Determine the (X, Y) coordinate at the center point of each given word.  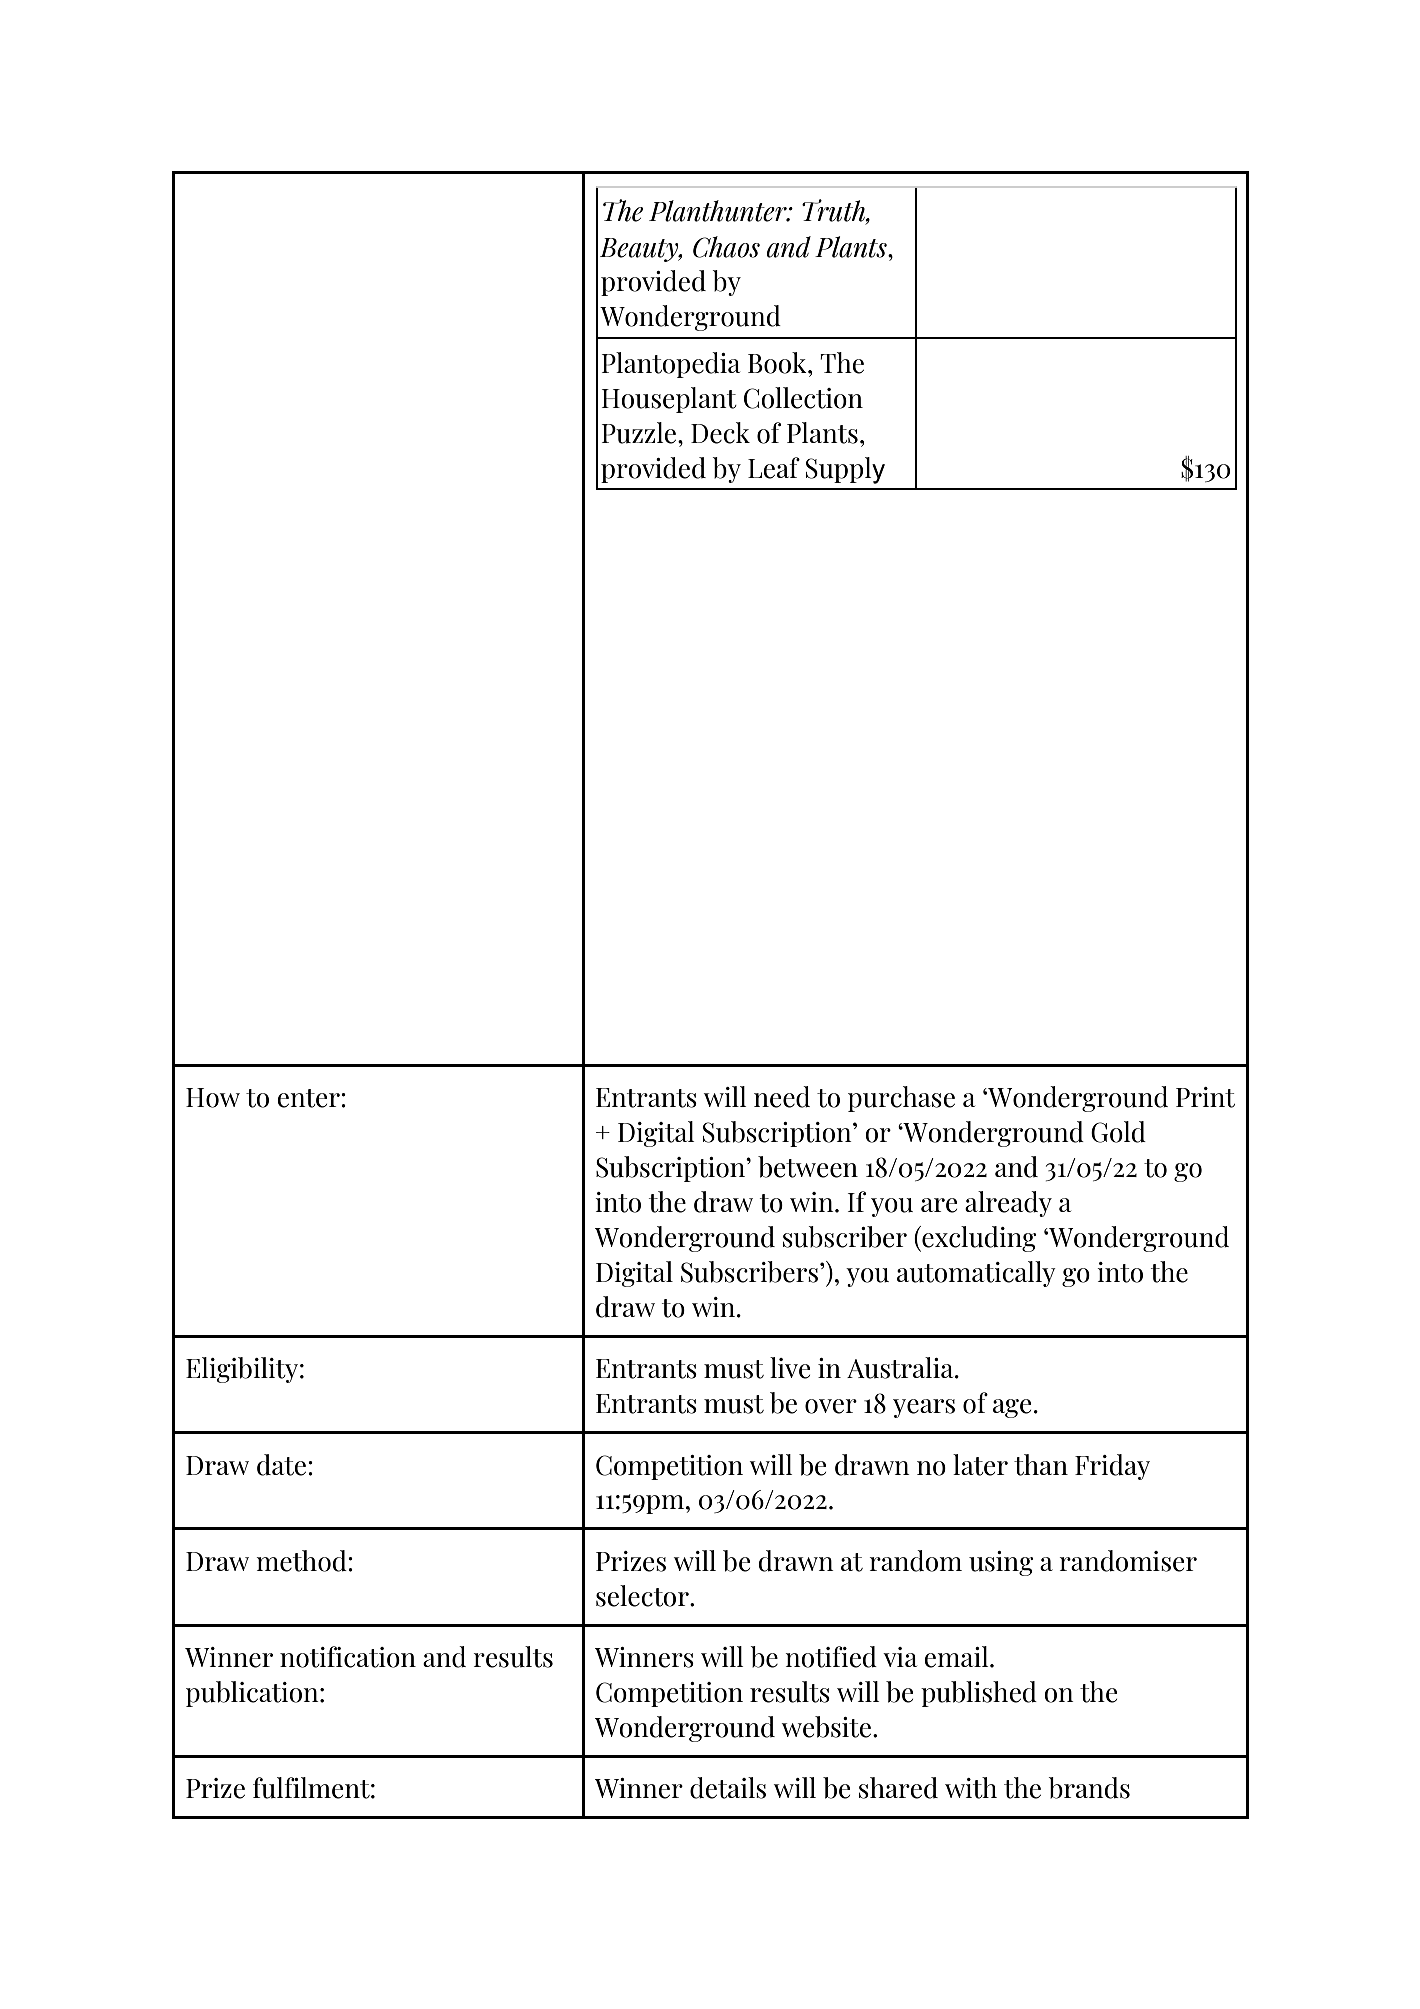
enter (309, 1098)
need (782, 1097)
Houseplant (669, 400)
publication (253, 1694)
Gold (1118, 1132)
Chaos (726, 247)
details (728, 1788)
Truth (834, 211)
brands (1089, 1788)
